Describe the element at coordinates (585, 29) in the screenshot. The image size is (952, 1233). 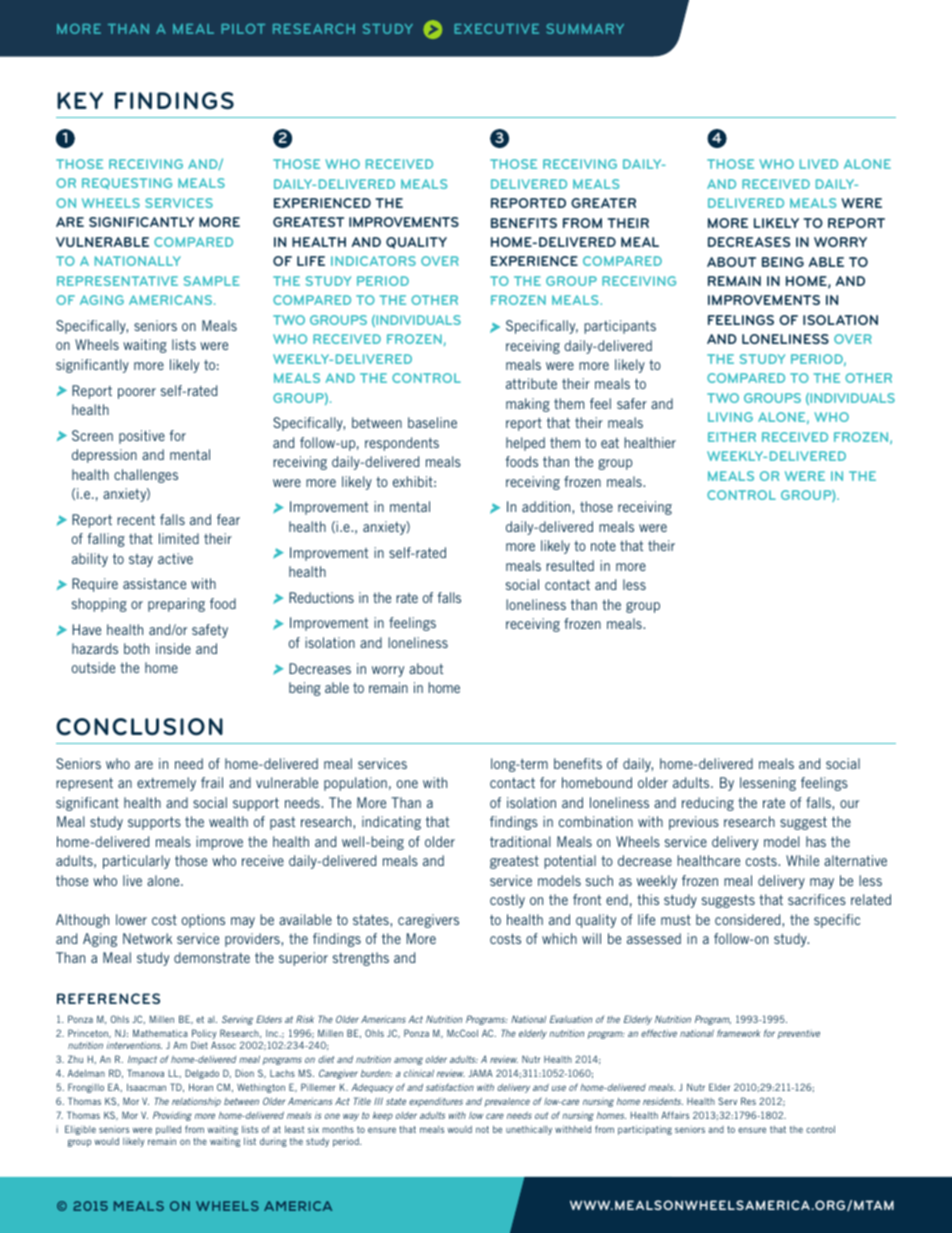
I see `SUMMARY` at that location.
